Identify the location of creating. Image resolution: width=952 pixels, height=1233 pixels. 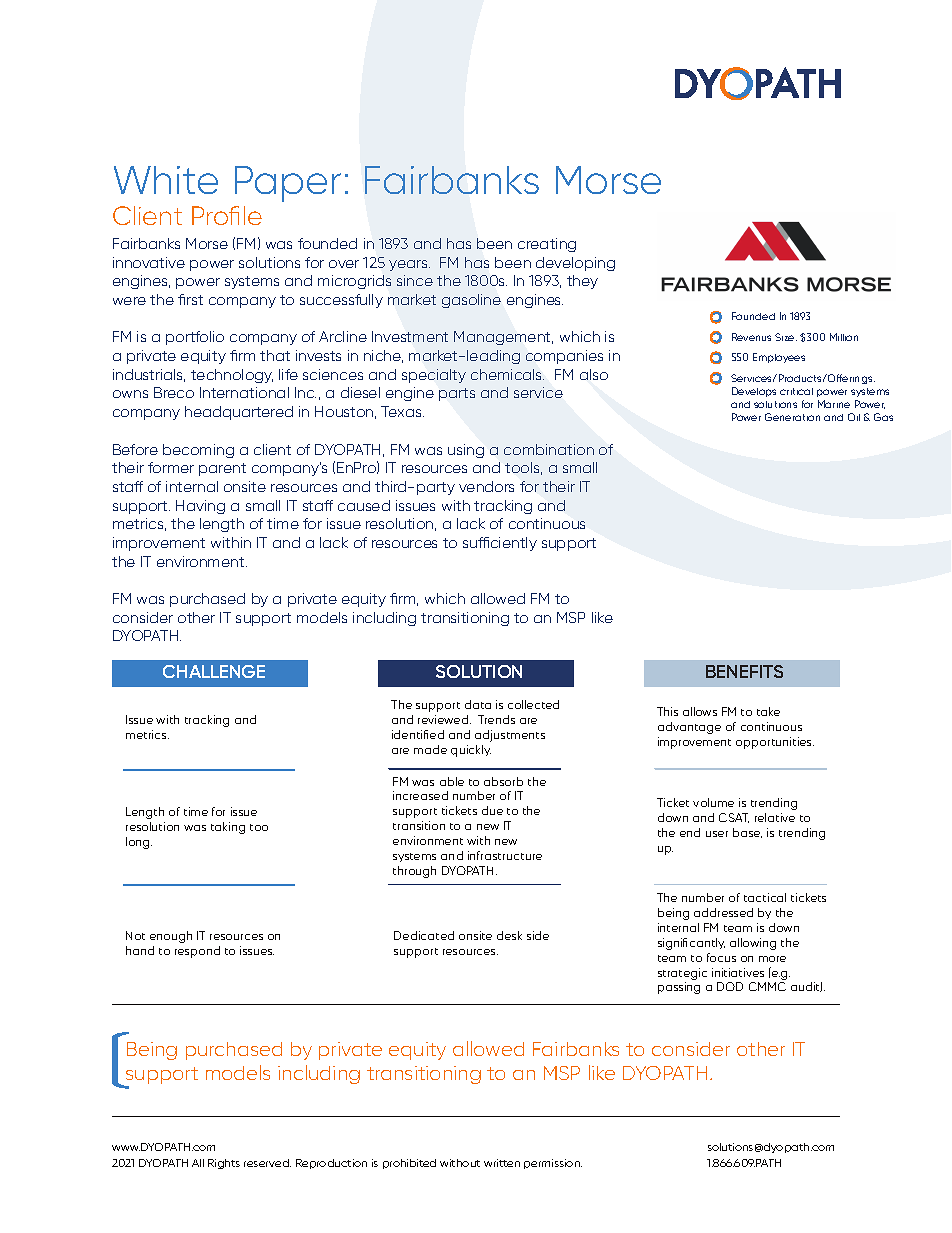
(547, 245).
